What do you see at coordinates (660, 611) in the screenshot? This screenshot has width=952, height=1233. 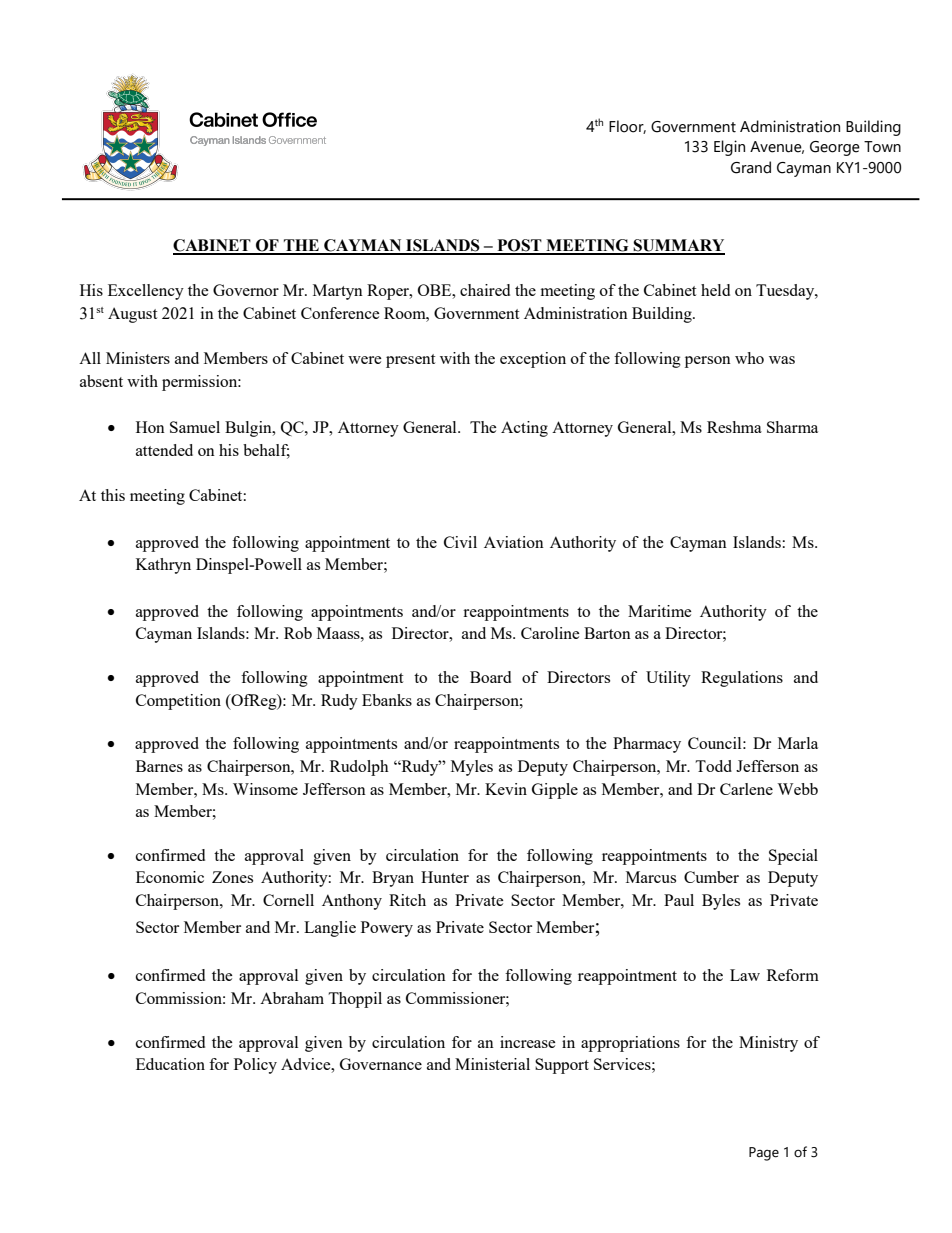 I see `Maritime` at bounding box center [660, 611].
